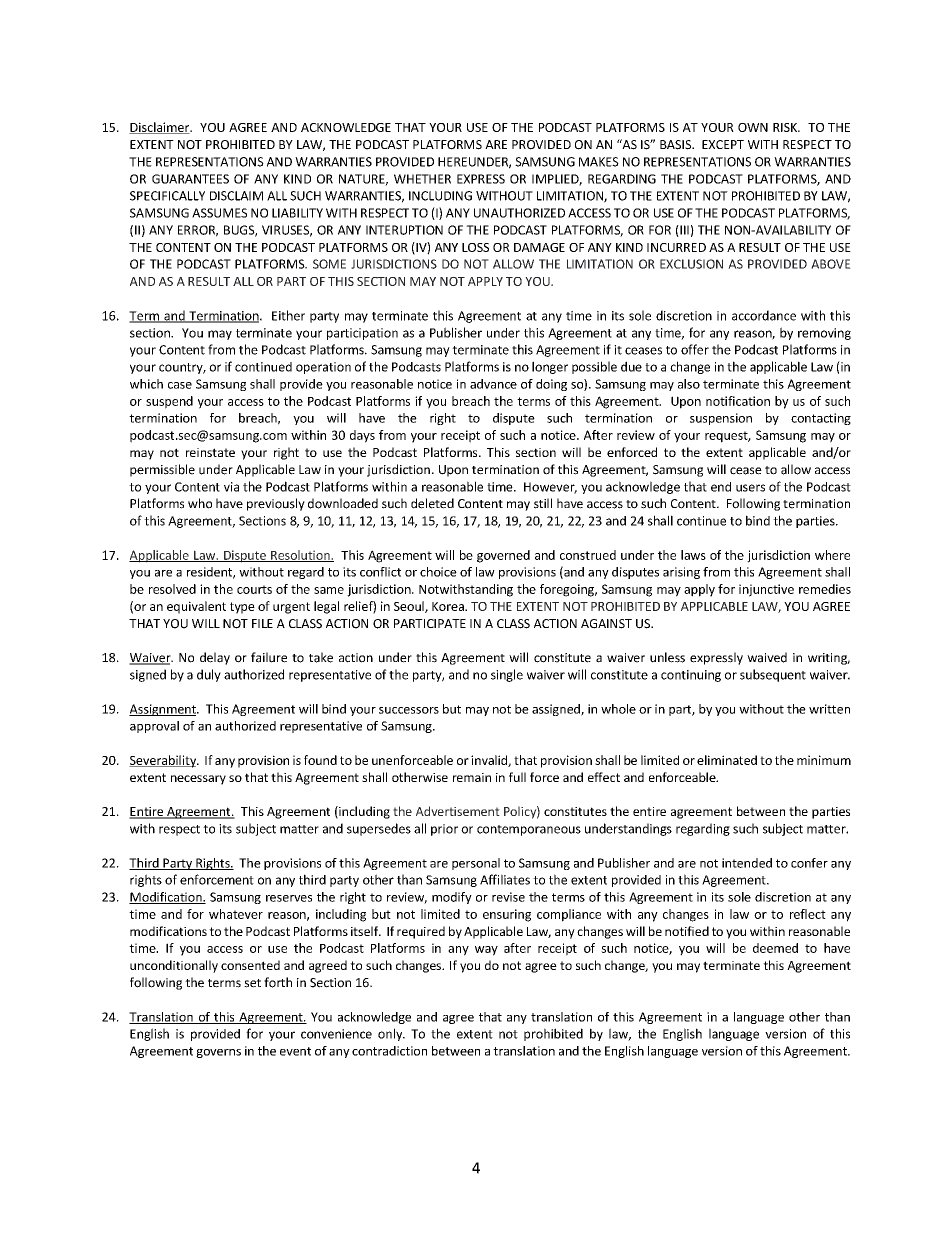  I want to click on single, so click(507, 675).
